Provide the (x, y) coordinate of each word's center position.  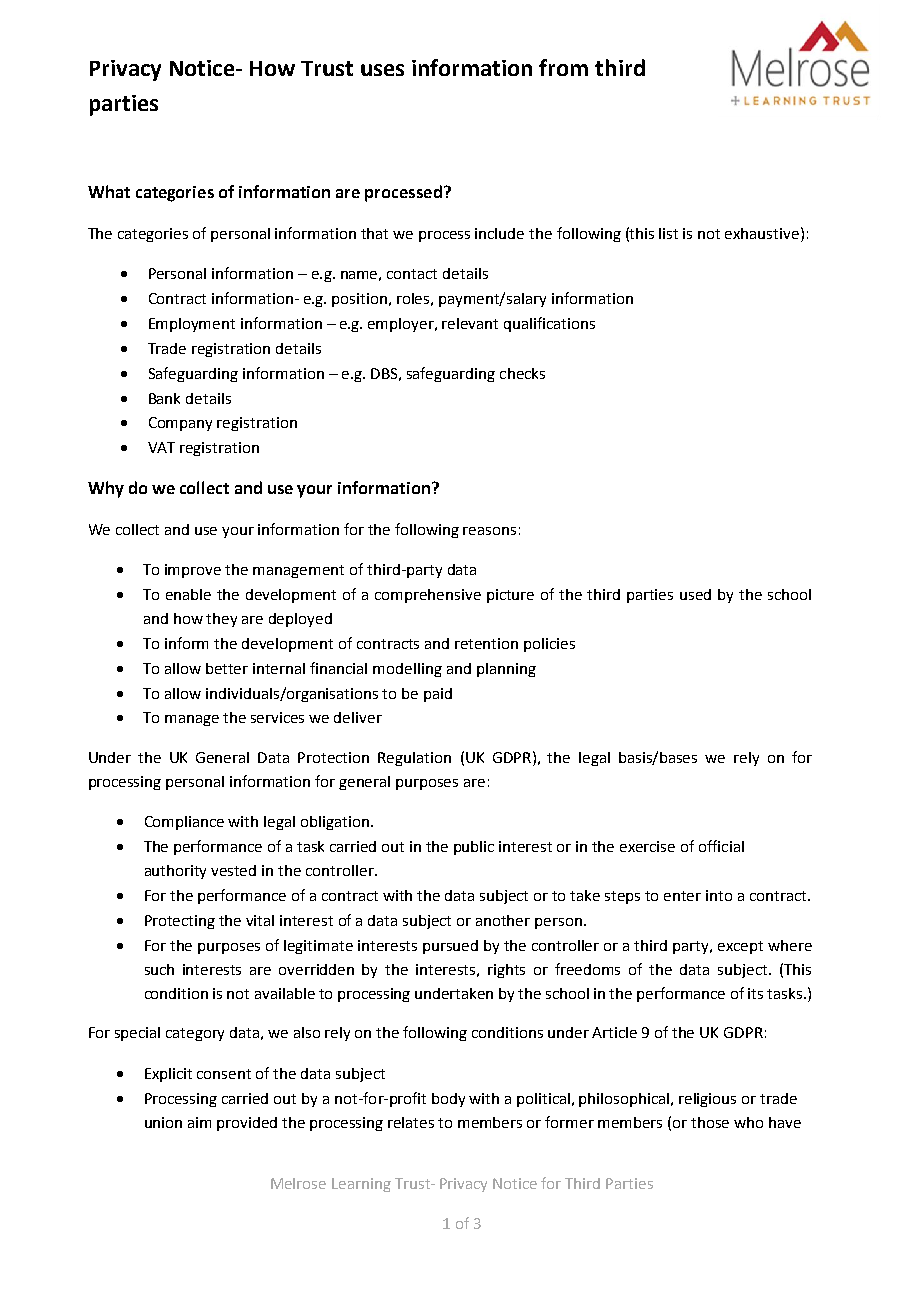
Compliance (184, 823)
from (563, 67)
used (695, 594)
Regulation (414, 759)
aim (199, 1122)
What (109, 191)
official (721, 846)
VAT (161, 447)
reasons (489, 531)
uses (382, 70)
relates (411, 1122)
